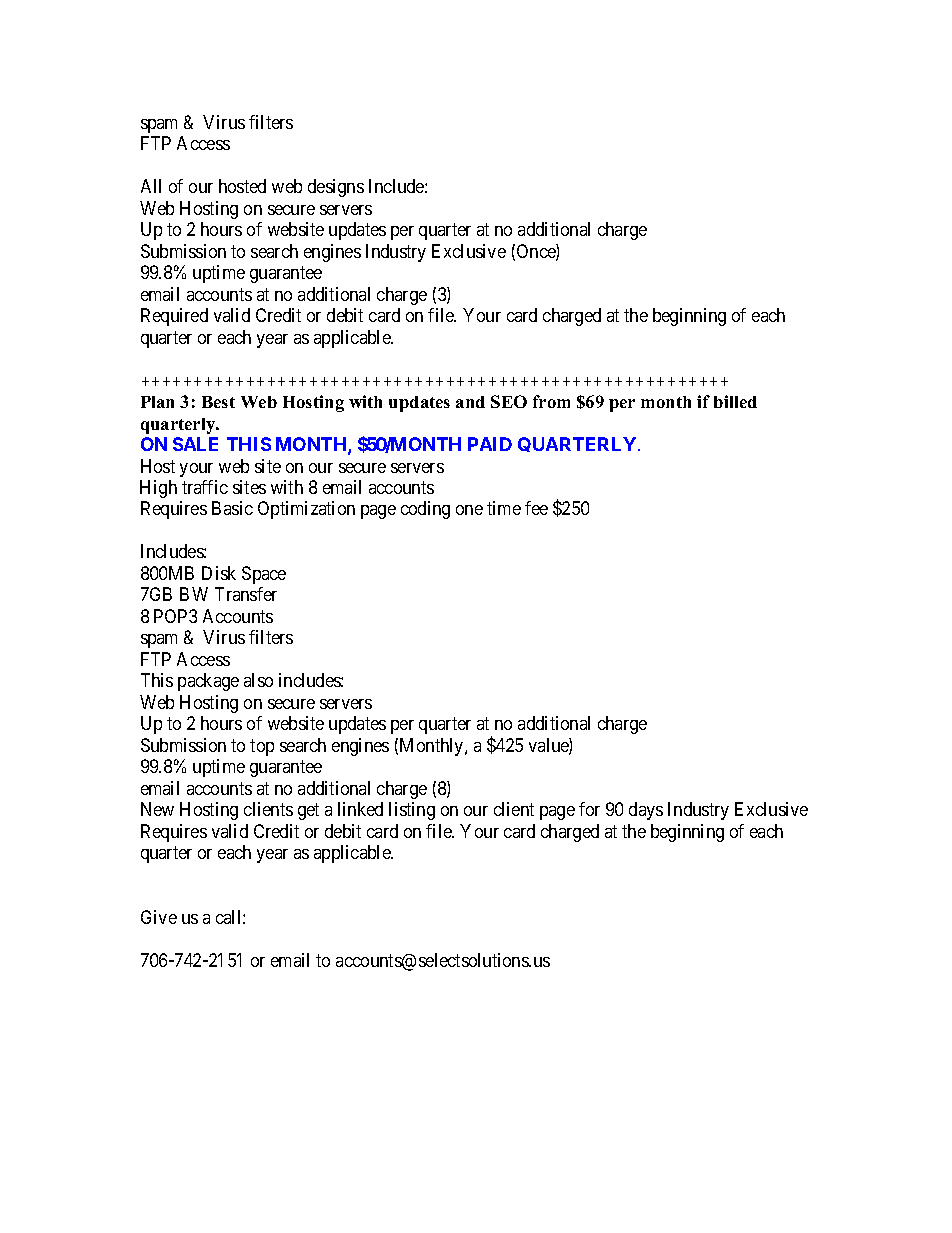 Image resolution: width=952 pixels, height=1233 pixels. What do you see at coordinates (219, 573) in the screenshot?
I see `Disk` at bounding box center [219, 573].
